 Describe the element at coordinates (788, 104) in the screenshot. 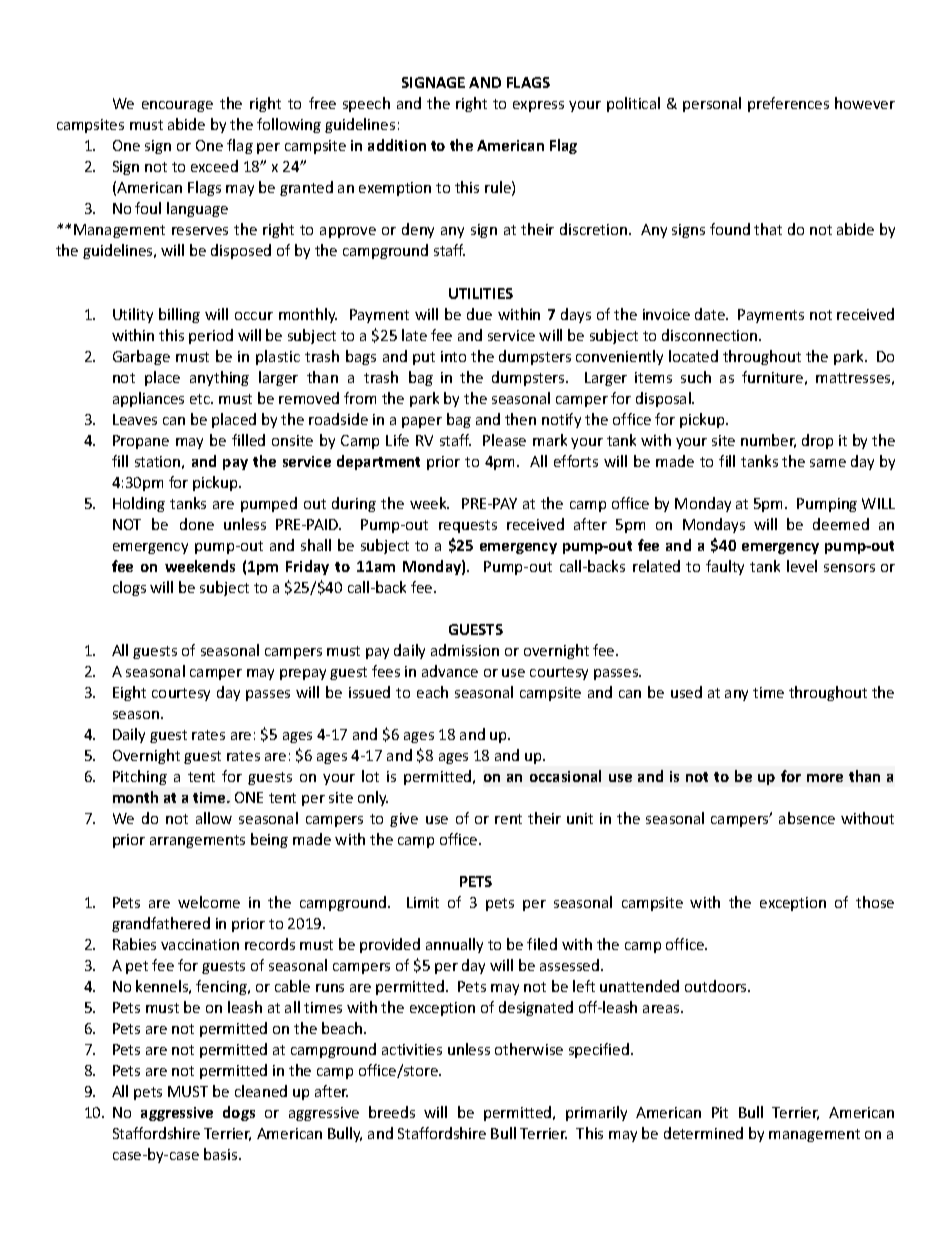

I see `preferences` at that location.
